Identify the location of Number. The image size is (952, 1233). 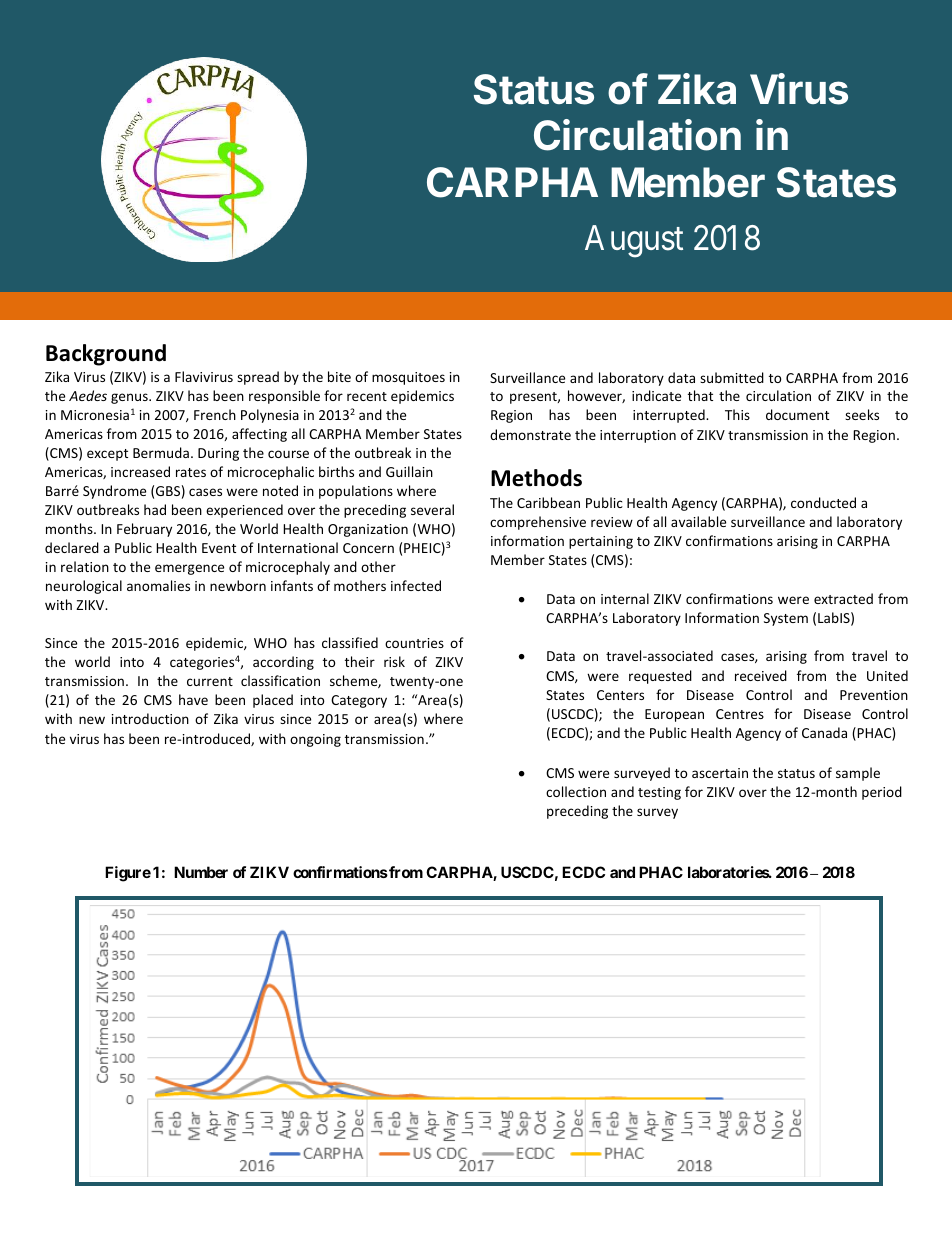
(201, 872).
